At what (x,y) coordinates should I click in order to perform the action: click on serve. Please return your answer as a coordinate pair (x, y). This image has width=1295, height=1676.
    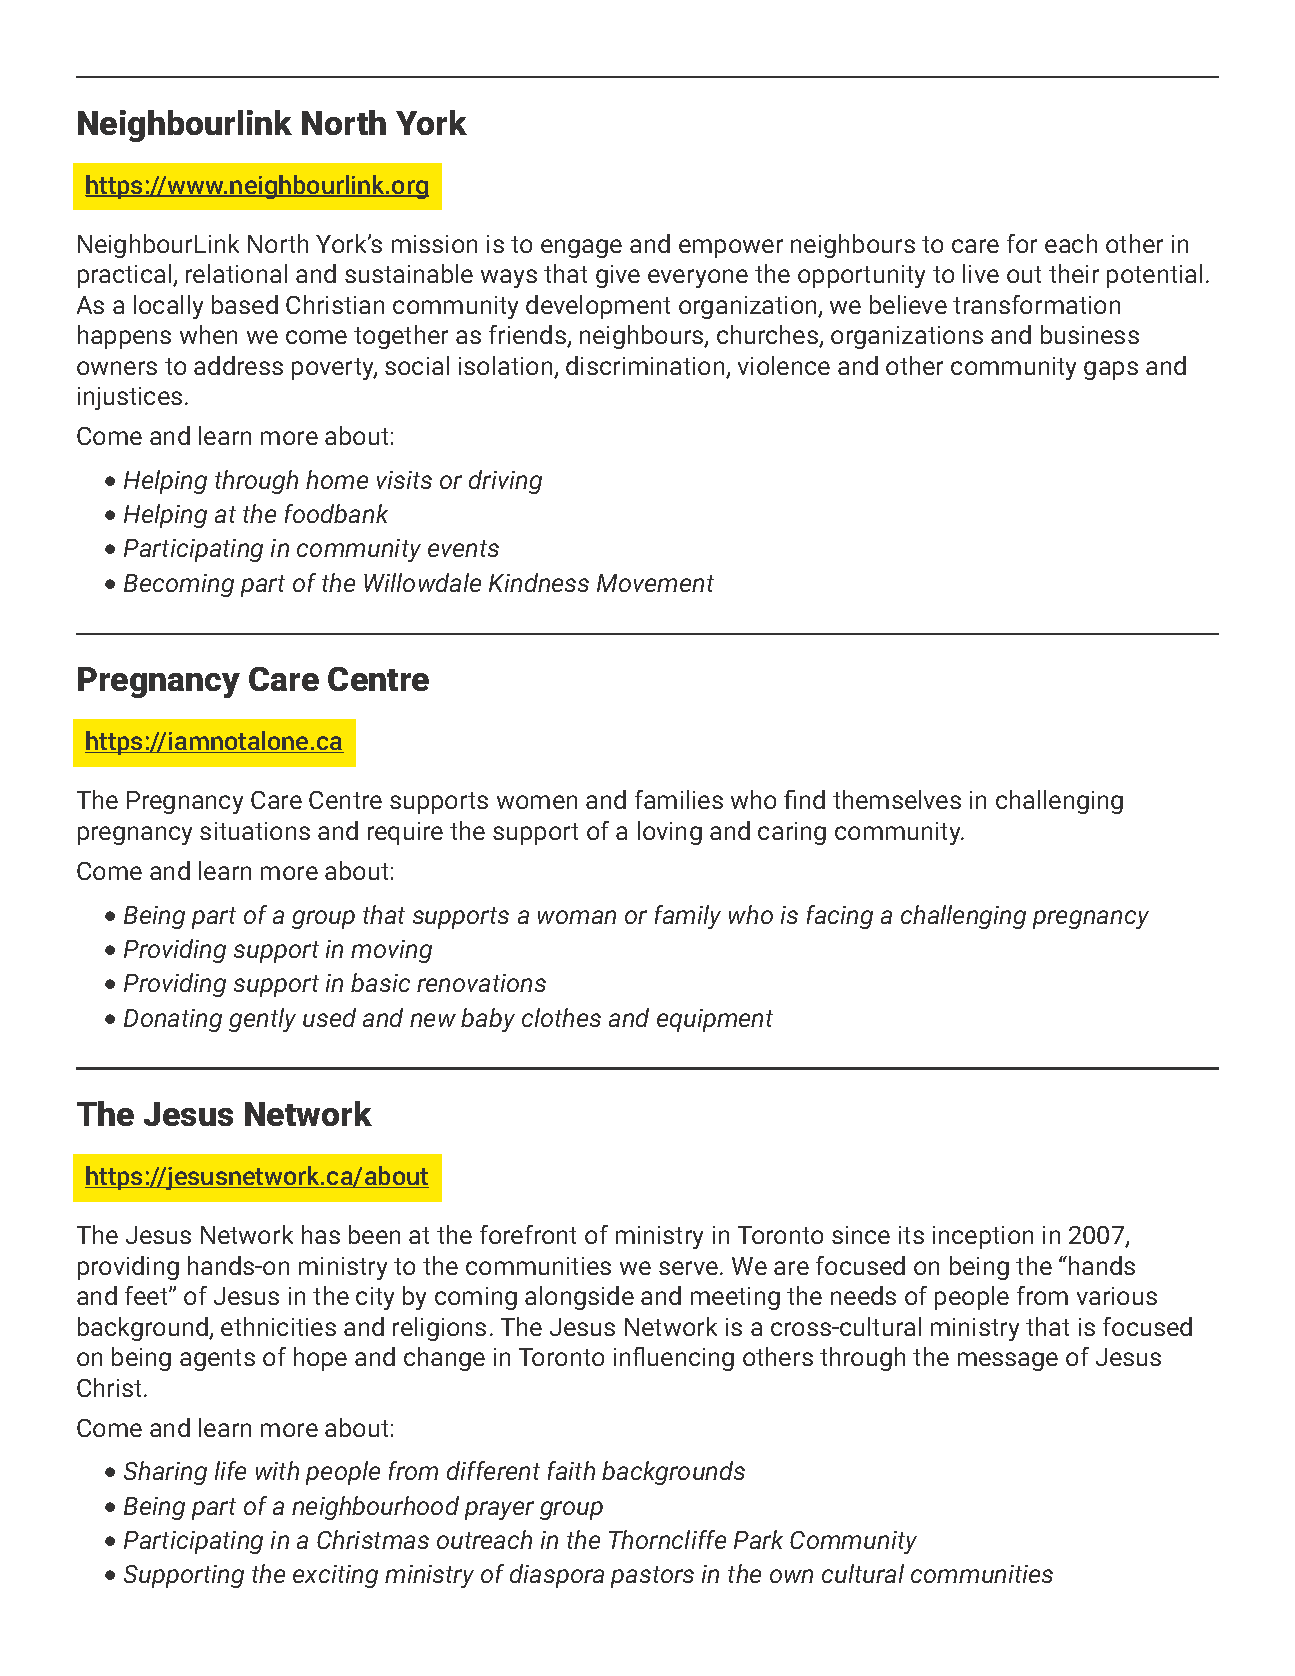
    Looking at the image, I should click on (690, 1268).
